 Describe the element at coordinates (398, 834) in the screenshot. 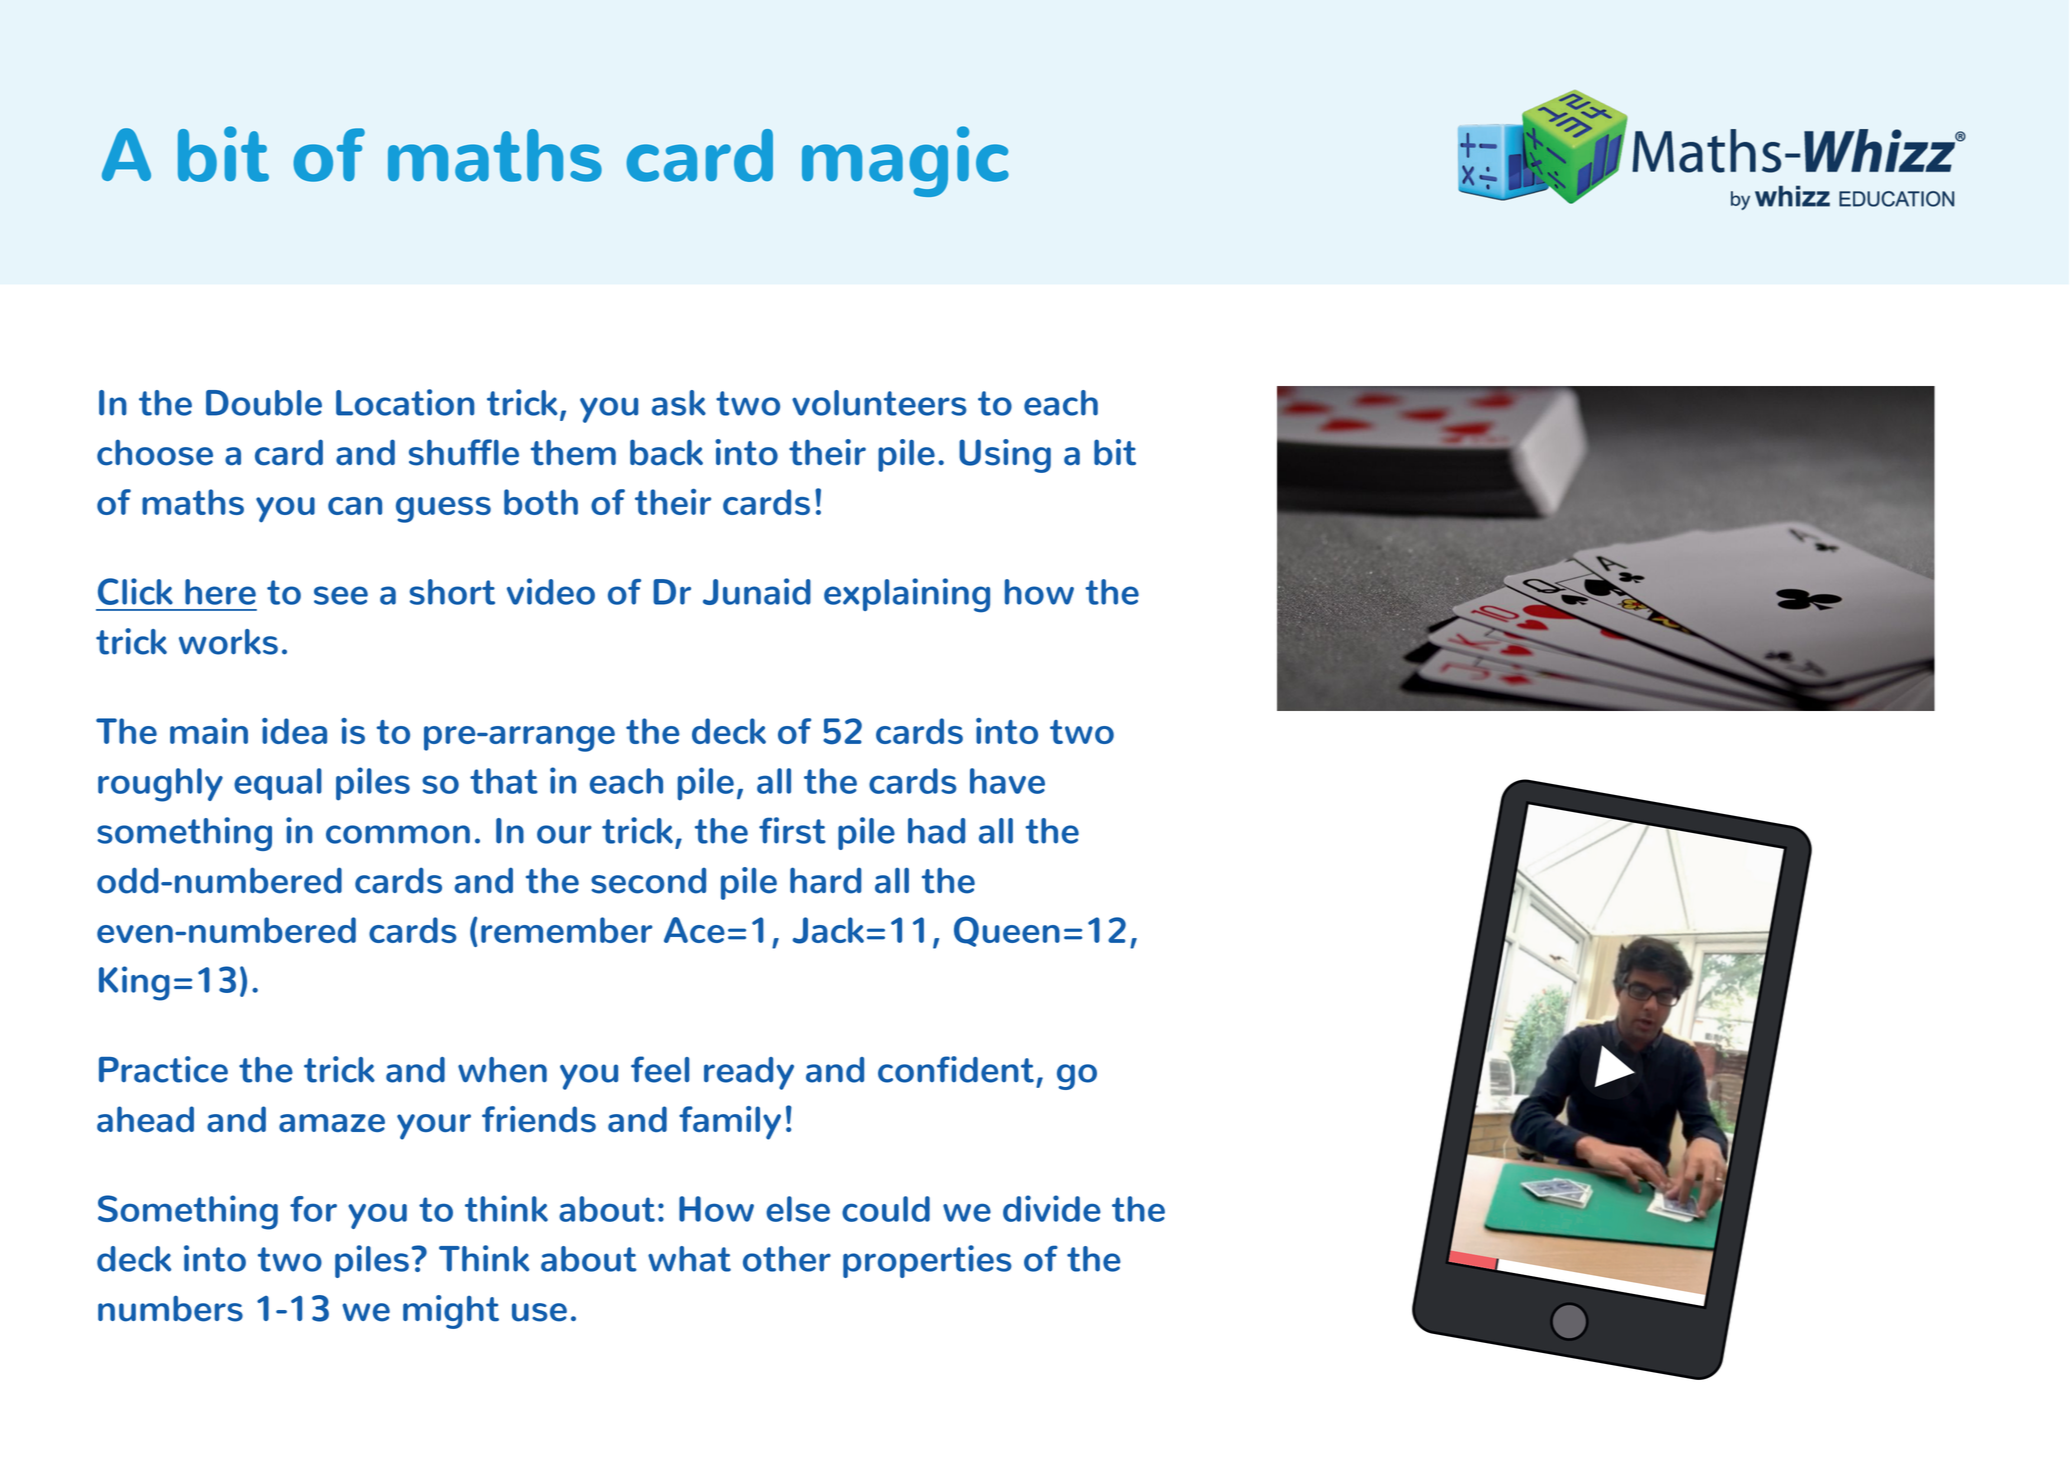

I see `common` at that location.
